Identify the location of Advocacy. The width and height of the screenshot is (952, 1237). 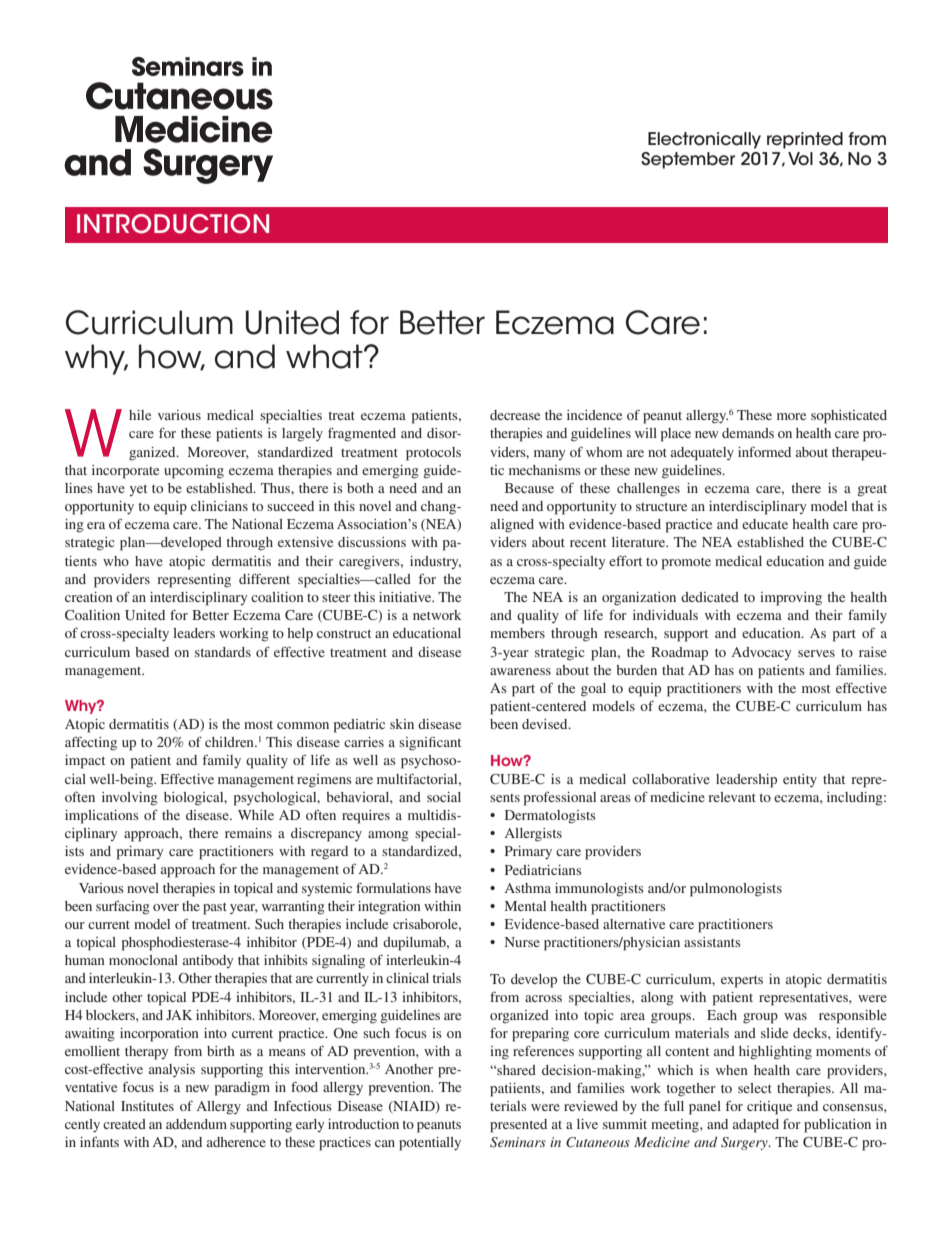
(762, 653).
